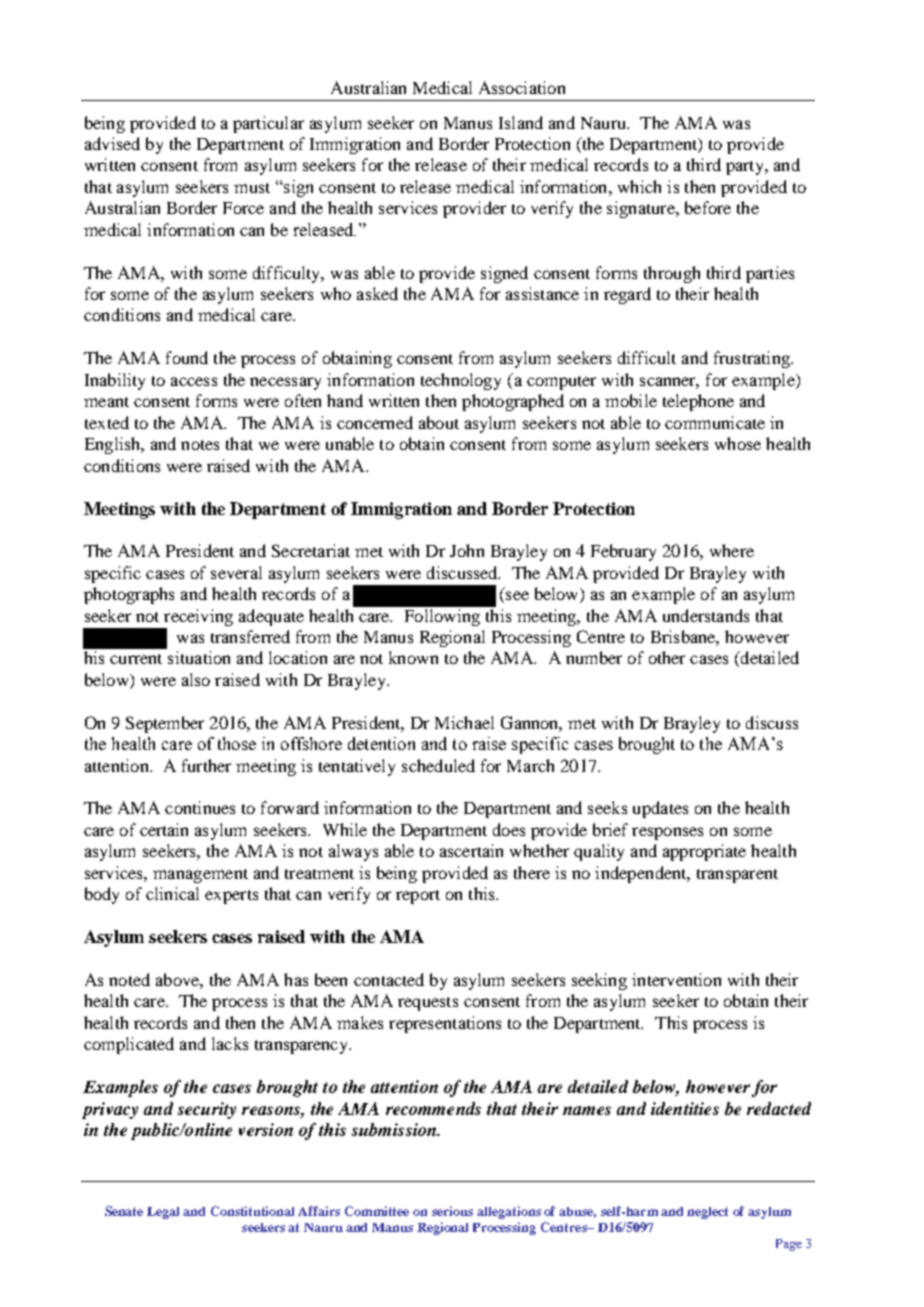 This screenshot has height=1307, width=924. What do you see at coordinates (163, 1213) in the screenshot?
I see `Legal` at bounding box center [163, 1213].
